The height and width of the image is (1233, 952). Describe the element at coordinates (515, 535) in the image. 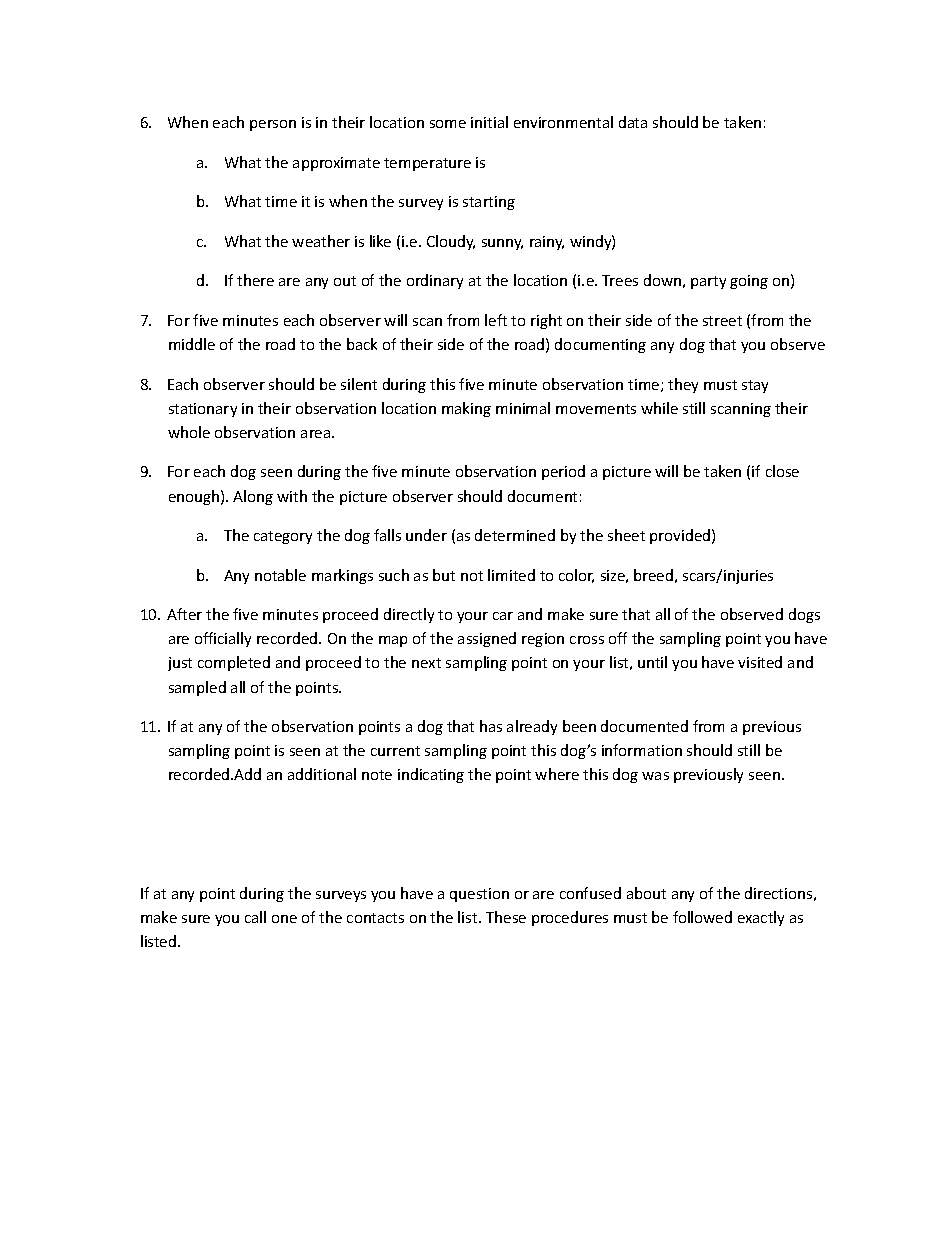

I see `determined` at that location.
